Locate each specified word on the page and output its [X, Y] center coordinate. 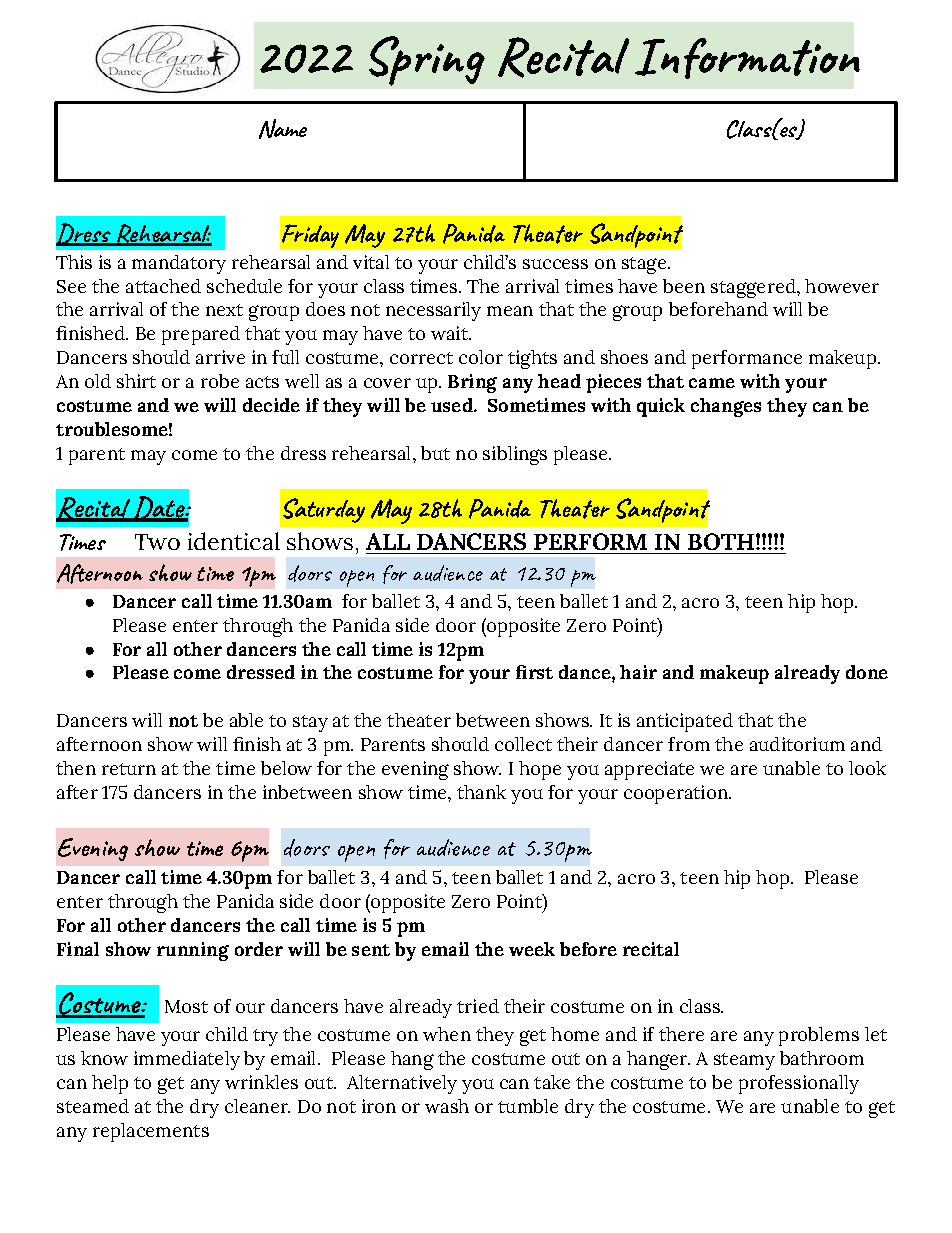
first [534, 672]
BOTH [721, 541]
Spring [427, 61]
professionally [799, 1084]
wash [447, 1106]
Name [283, 129]
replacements [151, 1132]
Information [747, 58]
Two [157, 542]
